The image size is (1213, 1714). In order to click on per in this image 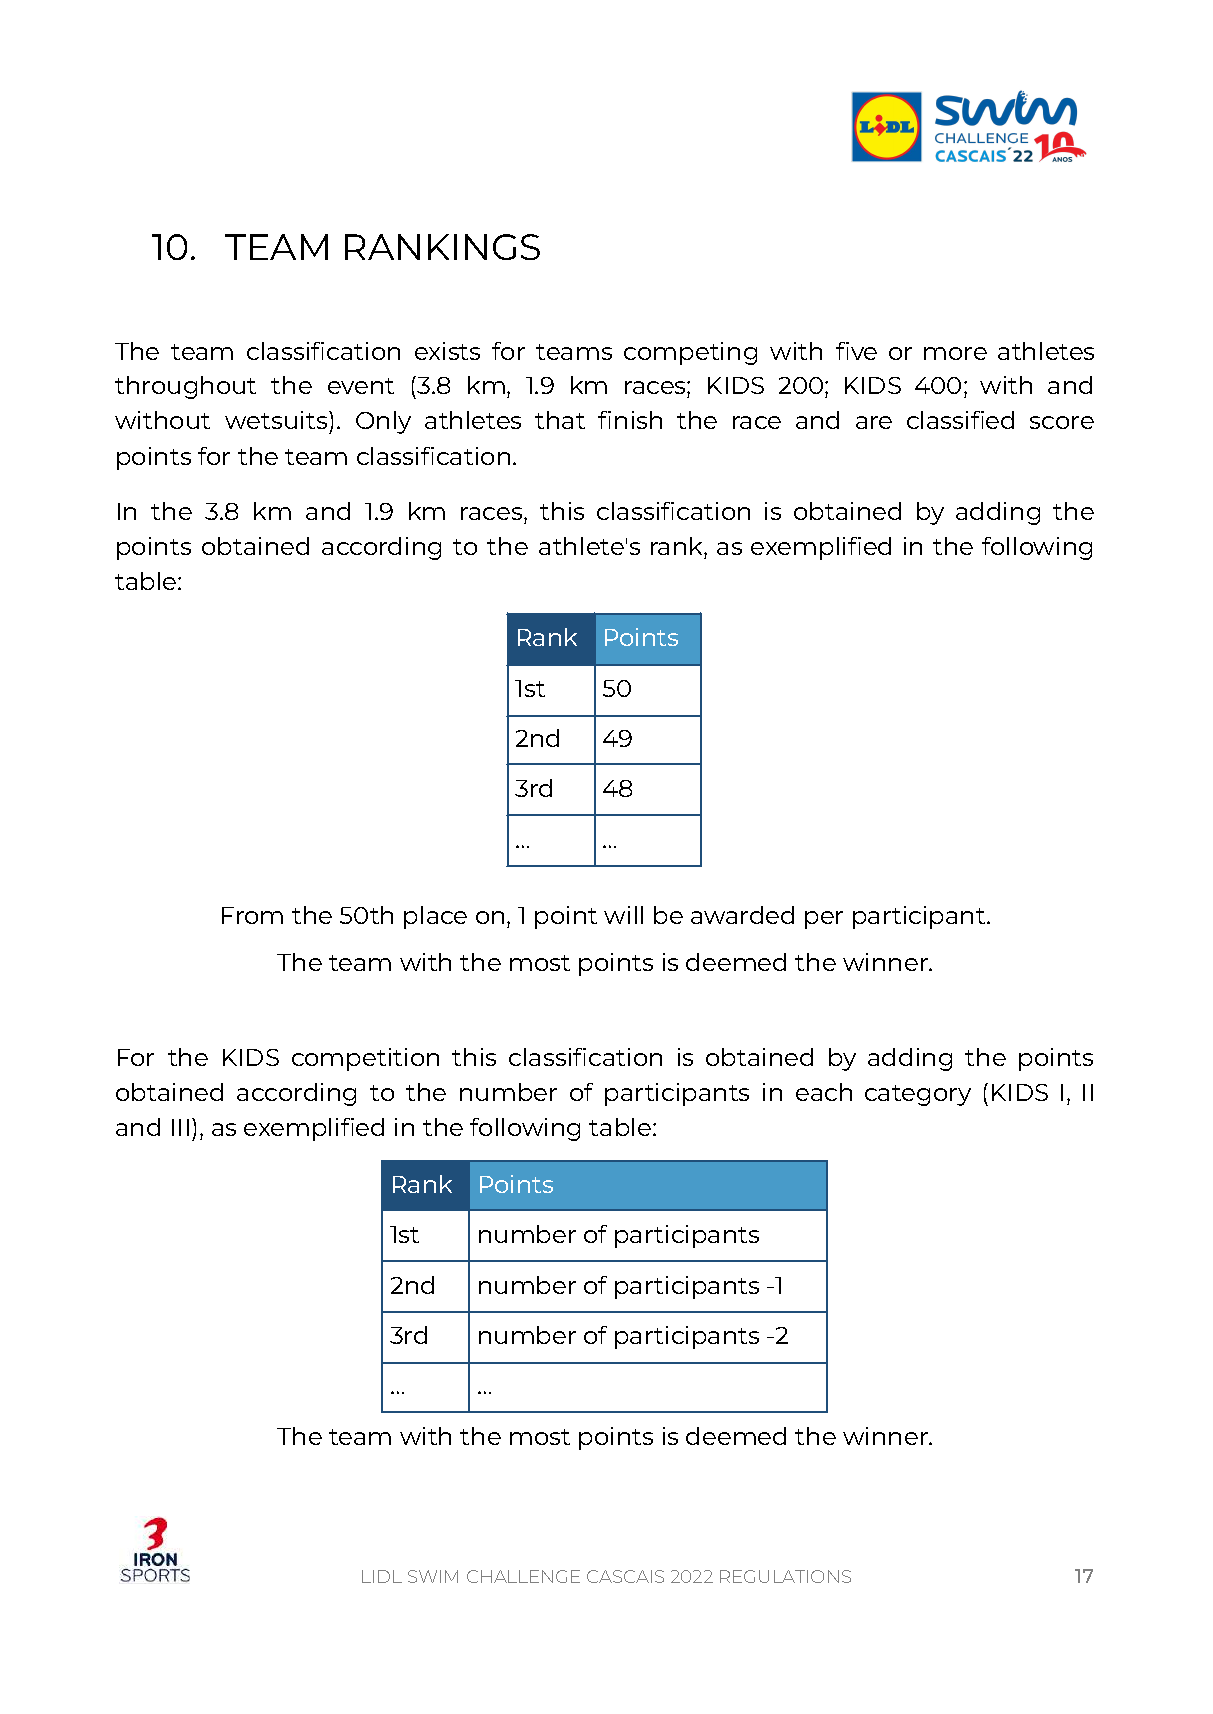, I will do `click(824, 920)`.
